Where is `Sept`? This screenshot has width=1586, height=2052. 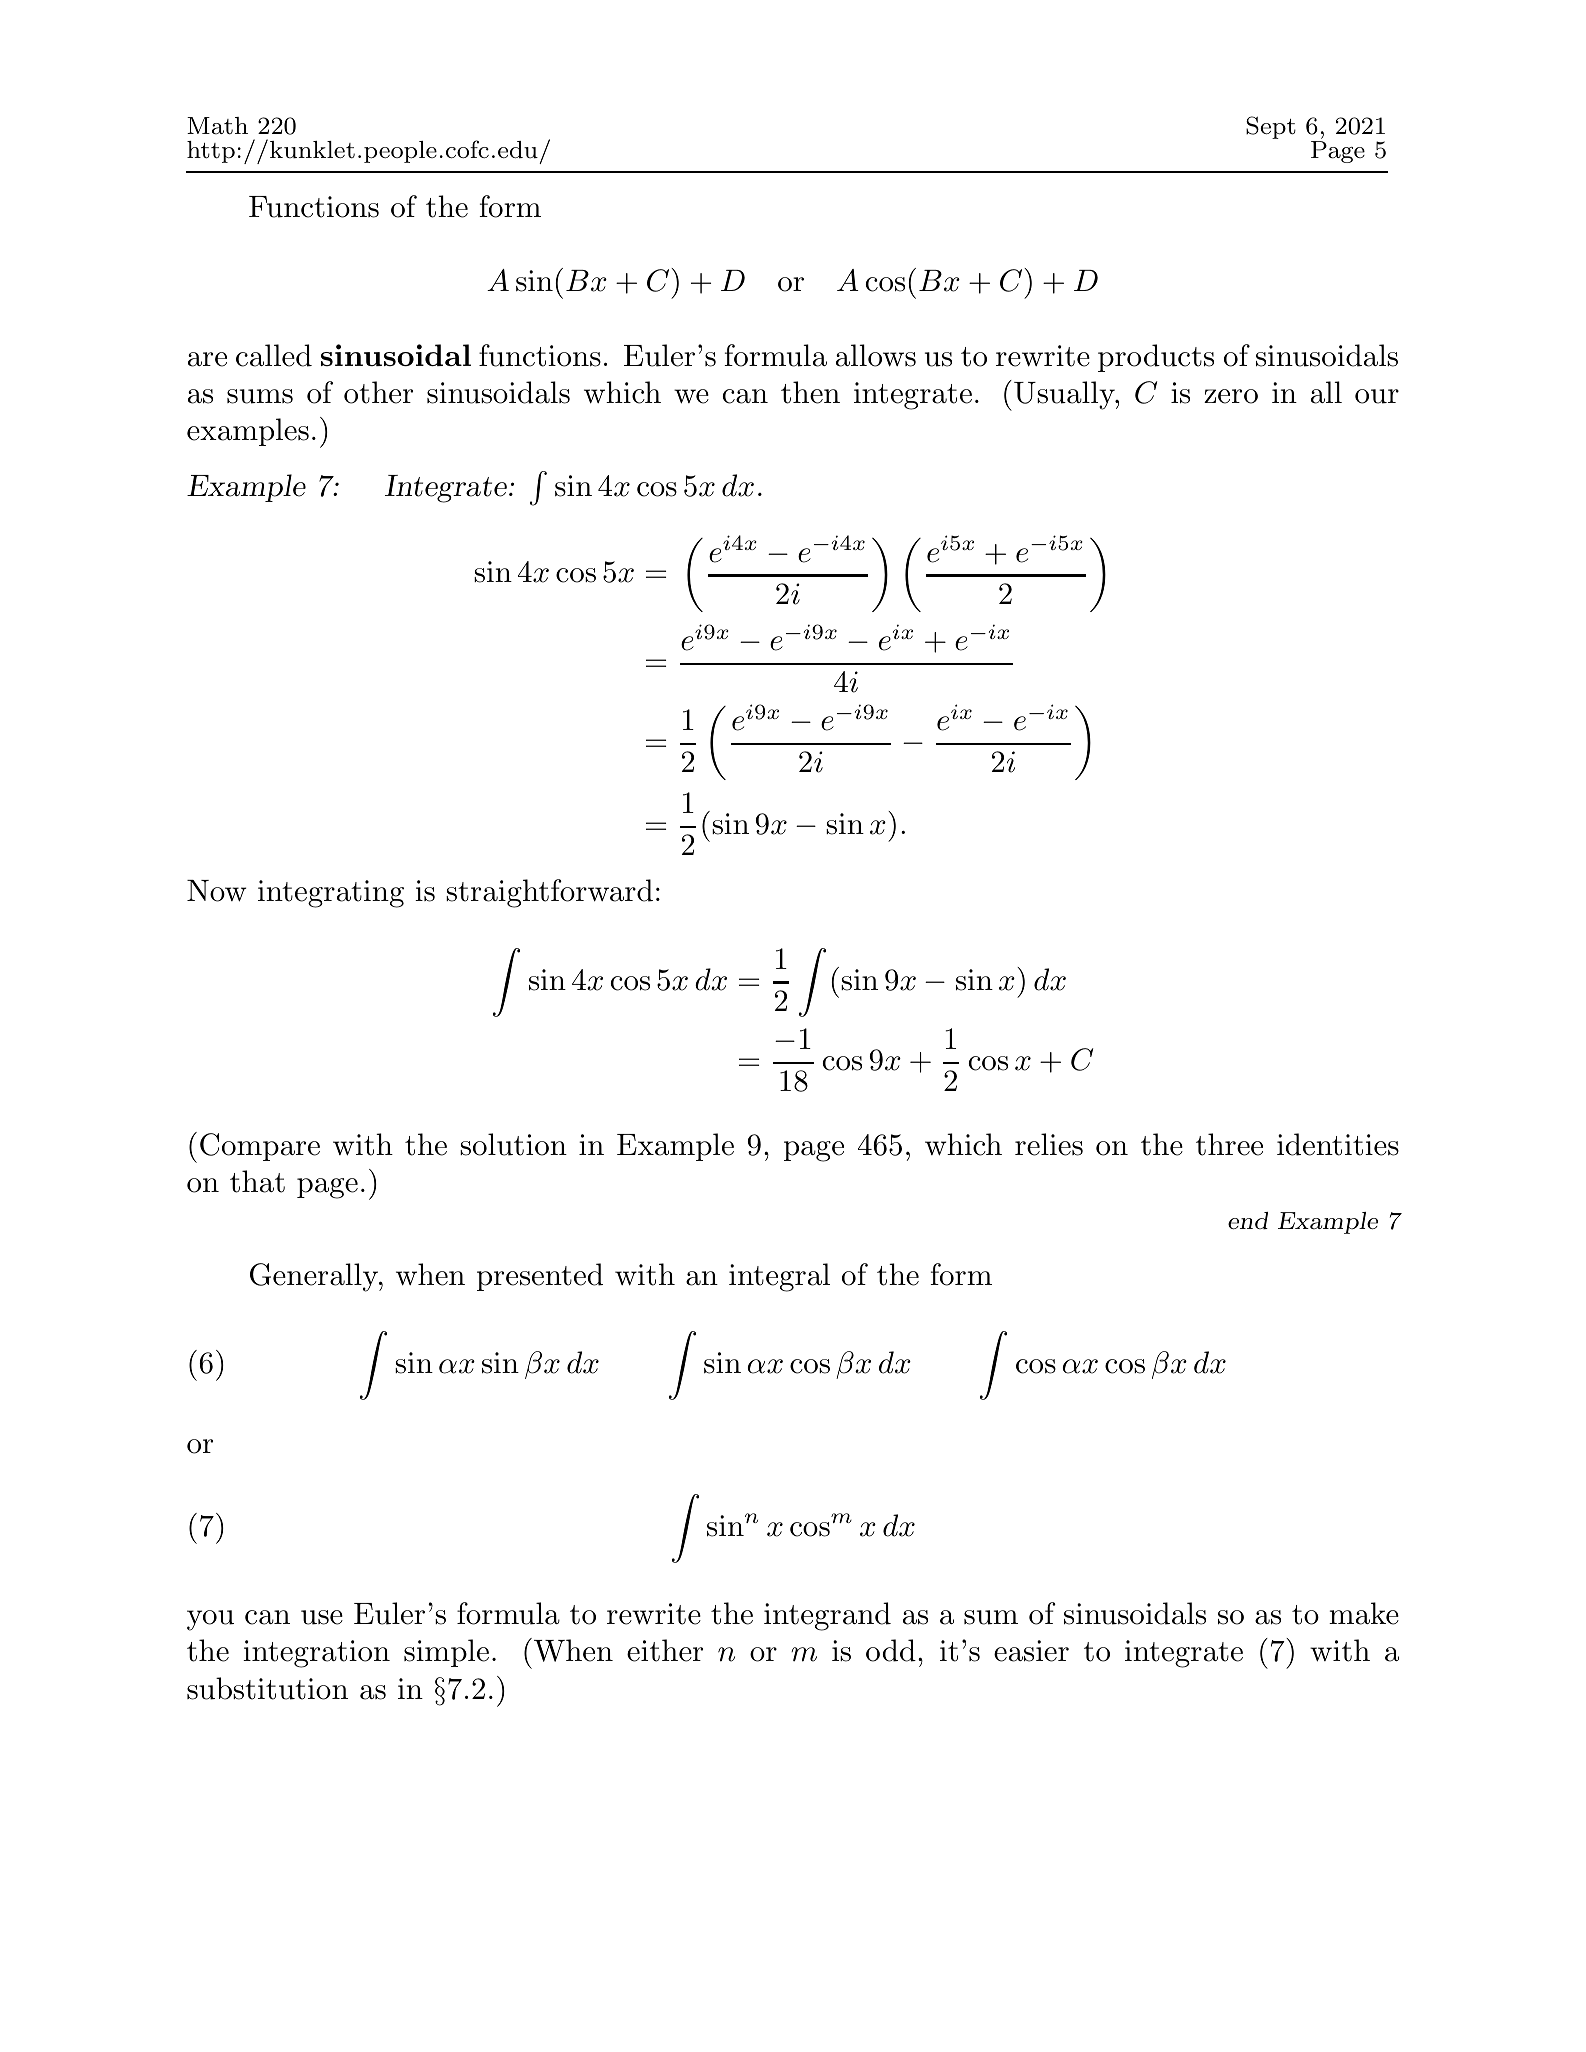 Sept is located at coordinates (1271, 127).
